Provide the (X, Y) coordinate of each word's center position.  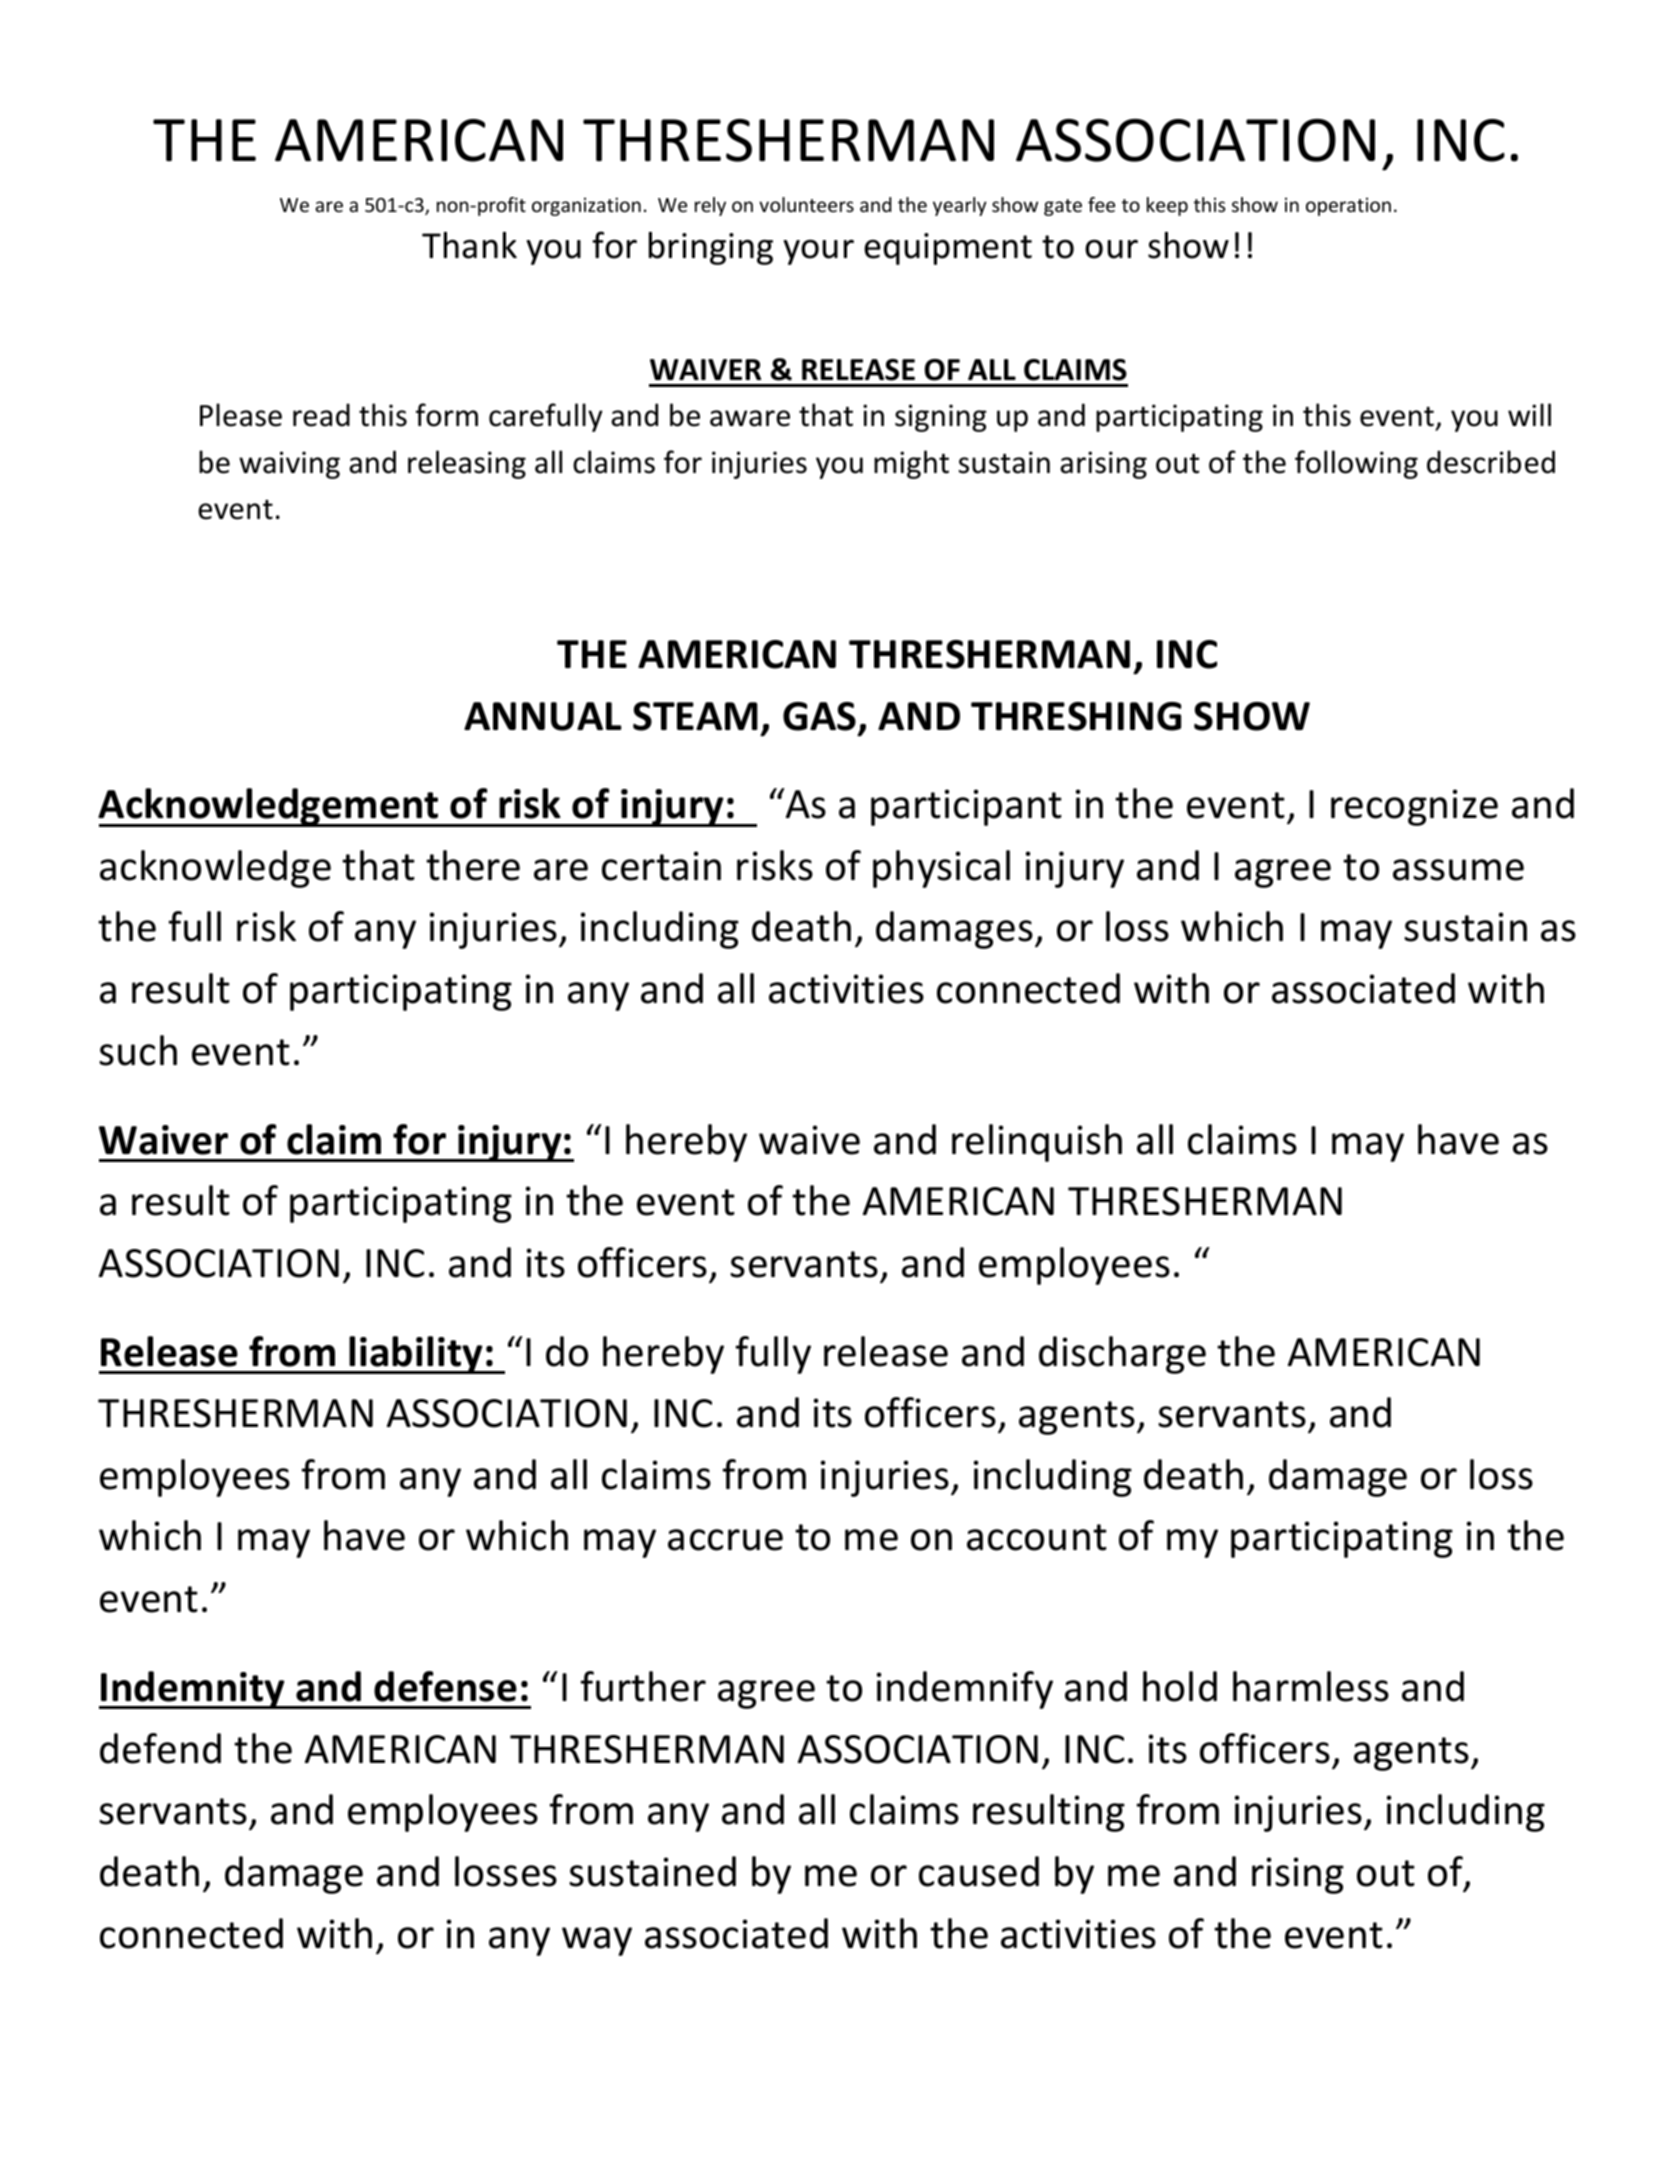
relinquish (1037, 1143)
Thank (469, 245)
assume (1458, 870)
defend (160, 1748)
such (138, 1050)
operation (1348, 206)
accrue (725, 1540)
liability (416, 1355)
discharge (1122, 1355)
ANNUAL (543, 716)
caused (979, 1871)
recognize (1414, 807)
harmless (1311, 1686)
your (818, 252)
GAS (819, 716)
